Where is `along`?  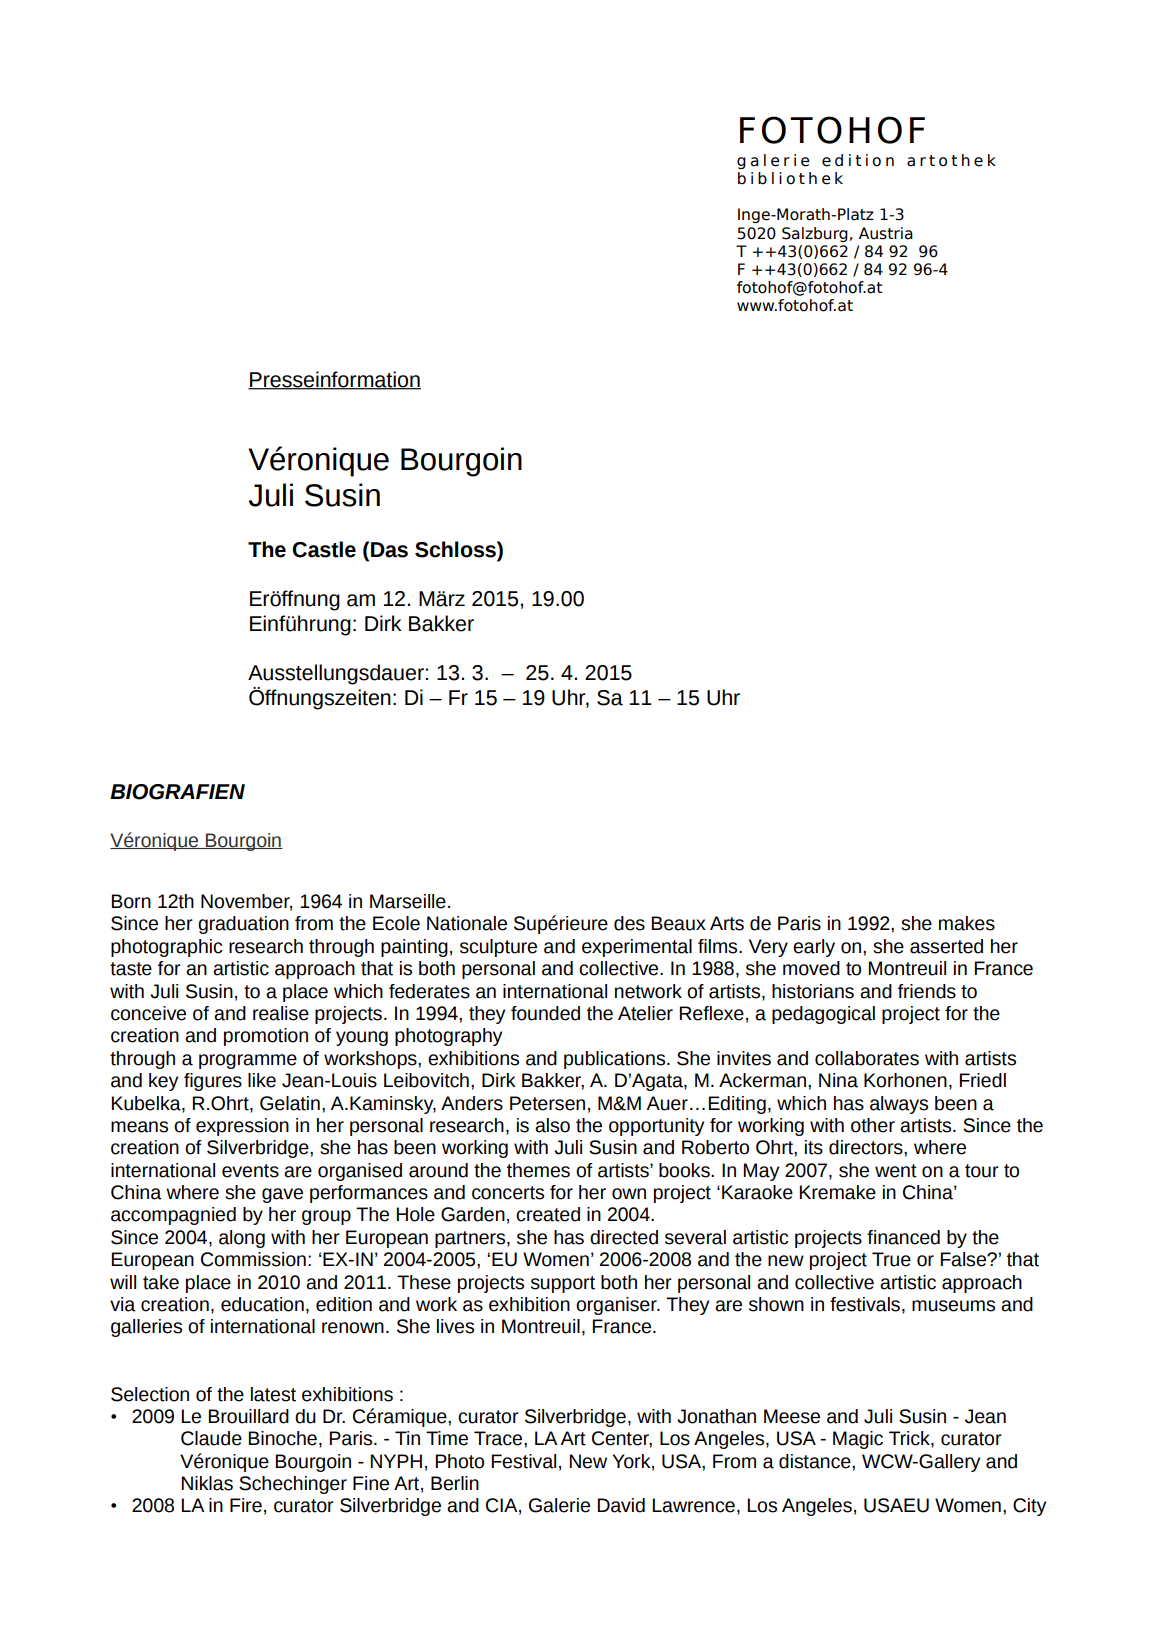 along is located at coordinates (242, 1239).
